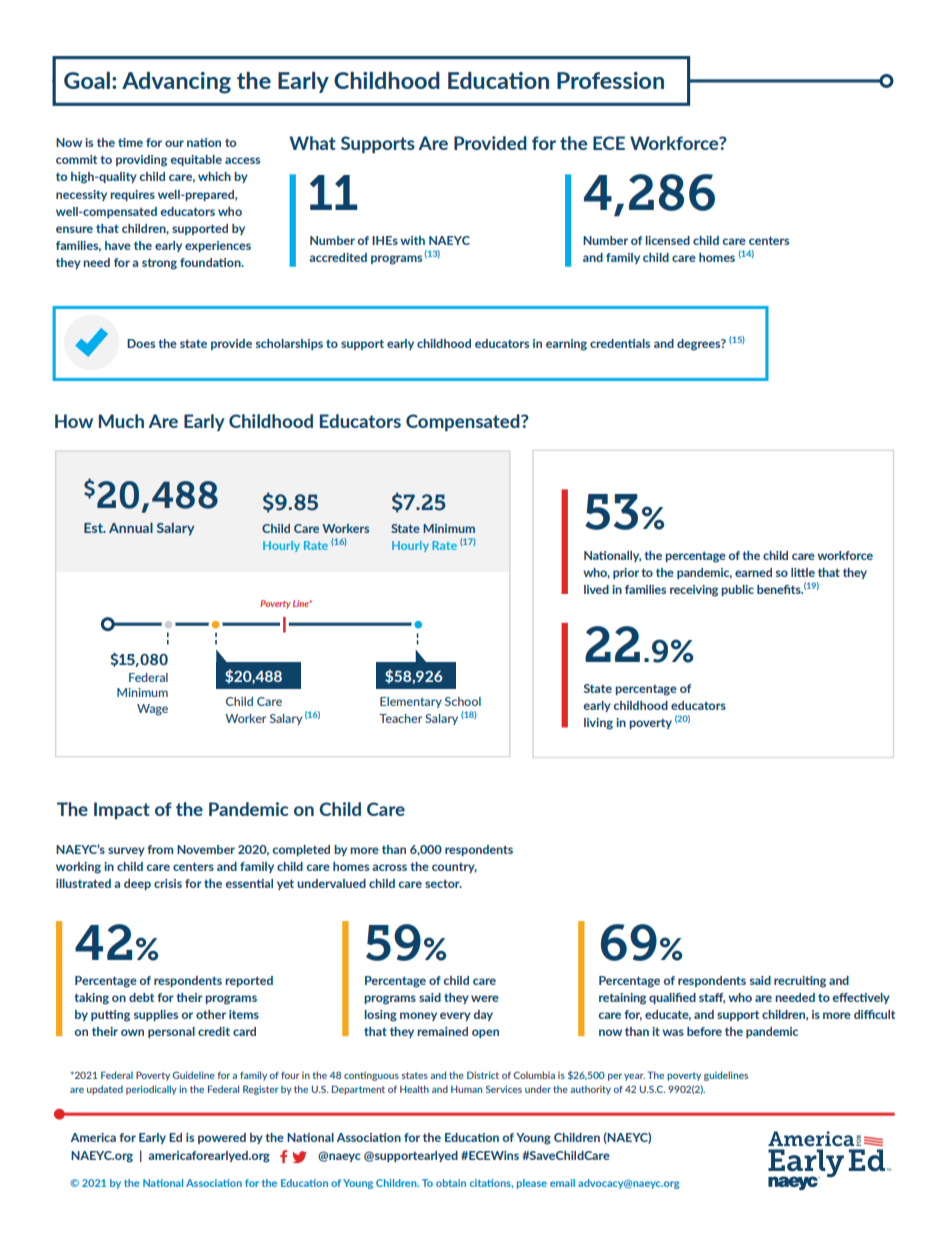 The height and width of the document is (1233, 952). What do you see at coordinates (176, 83) in the document?
I see `Advancing` at bounding box center [176, 83].
